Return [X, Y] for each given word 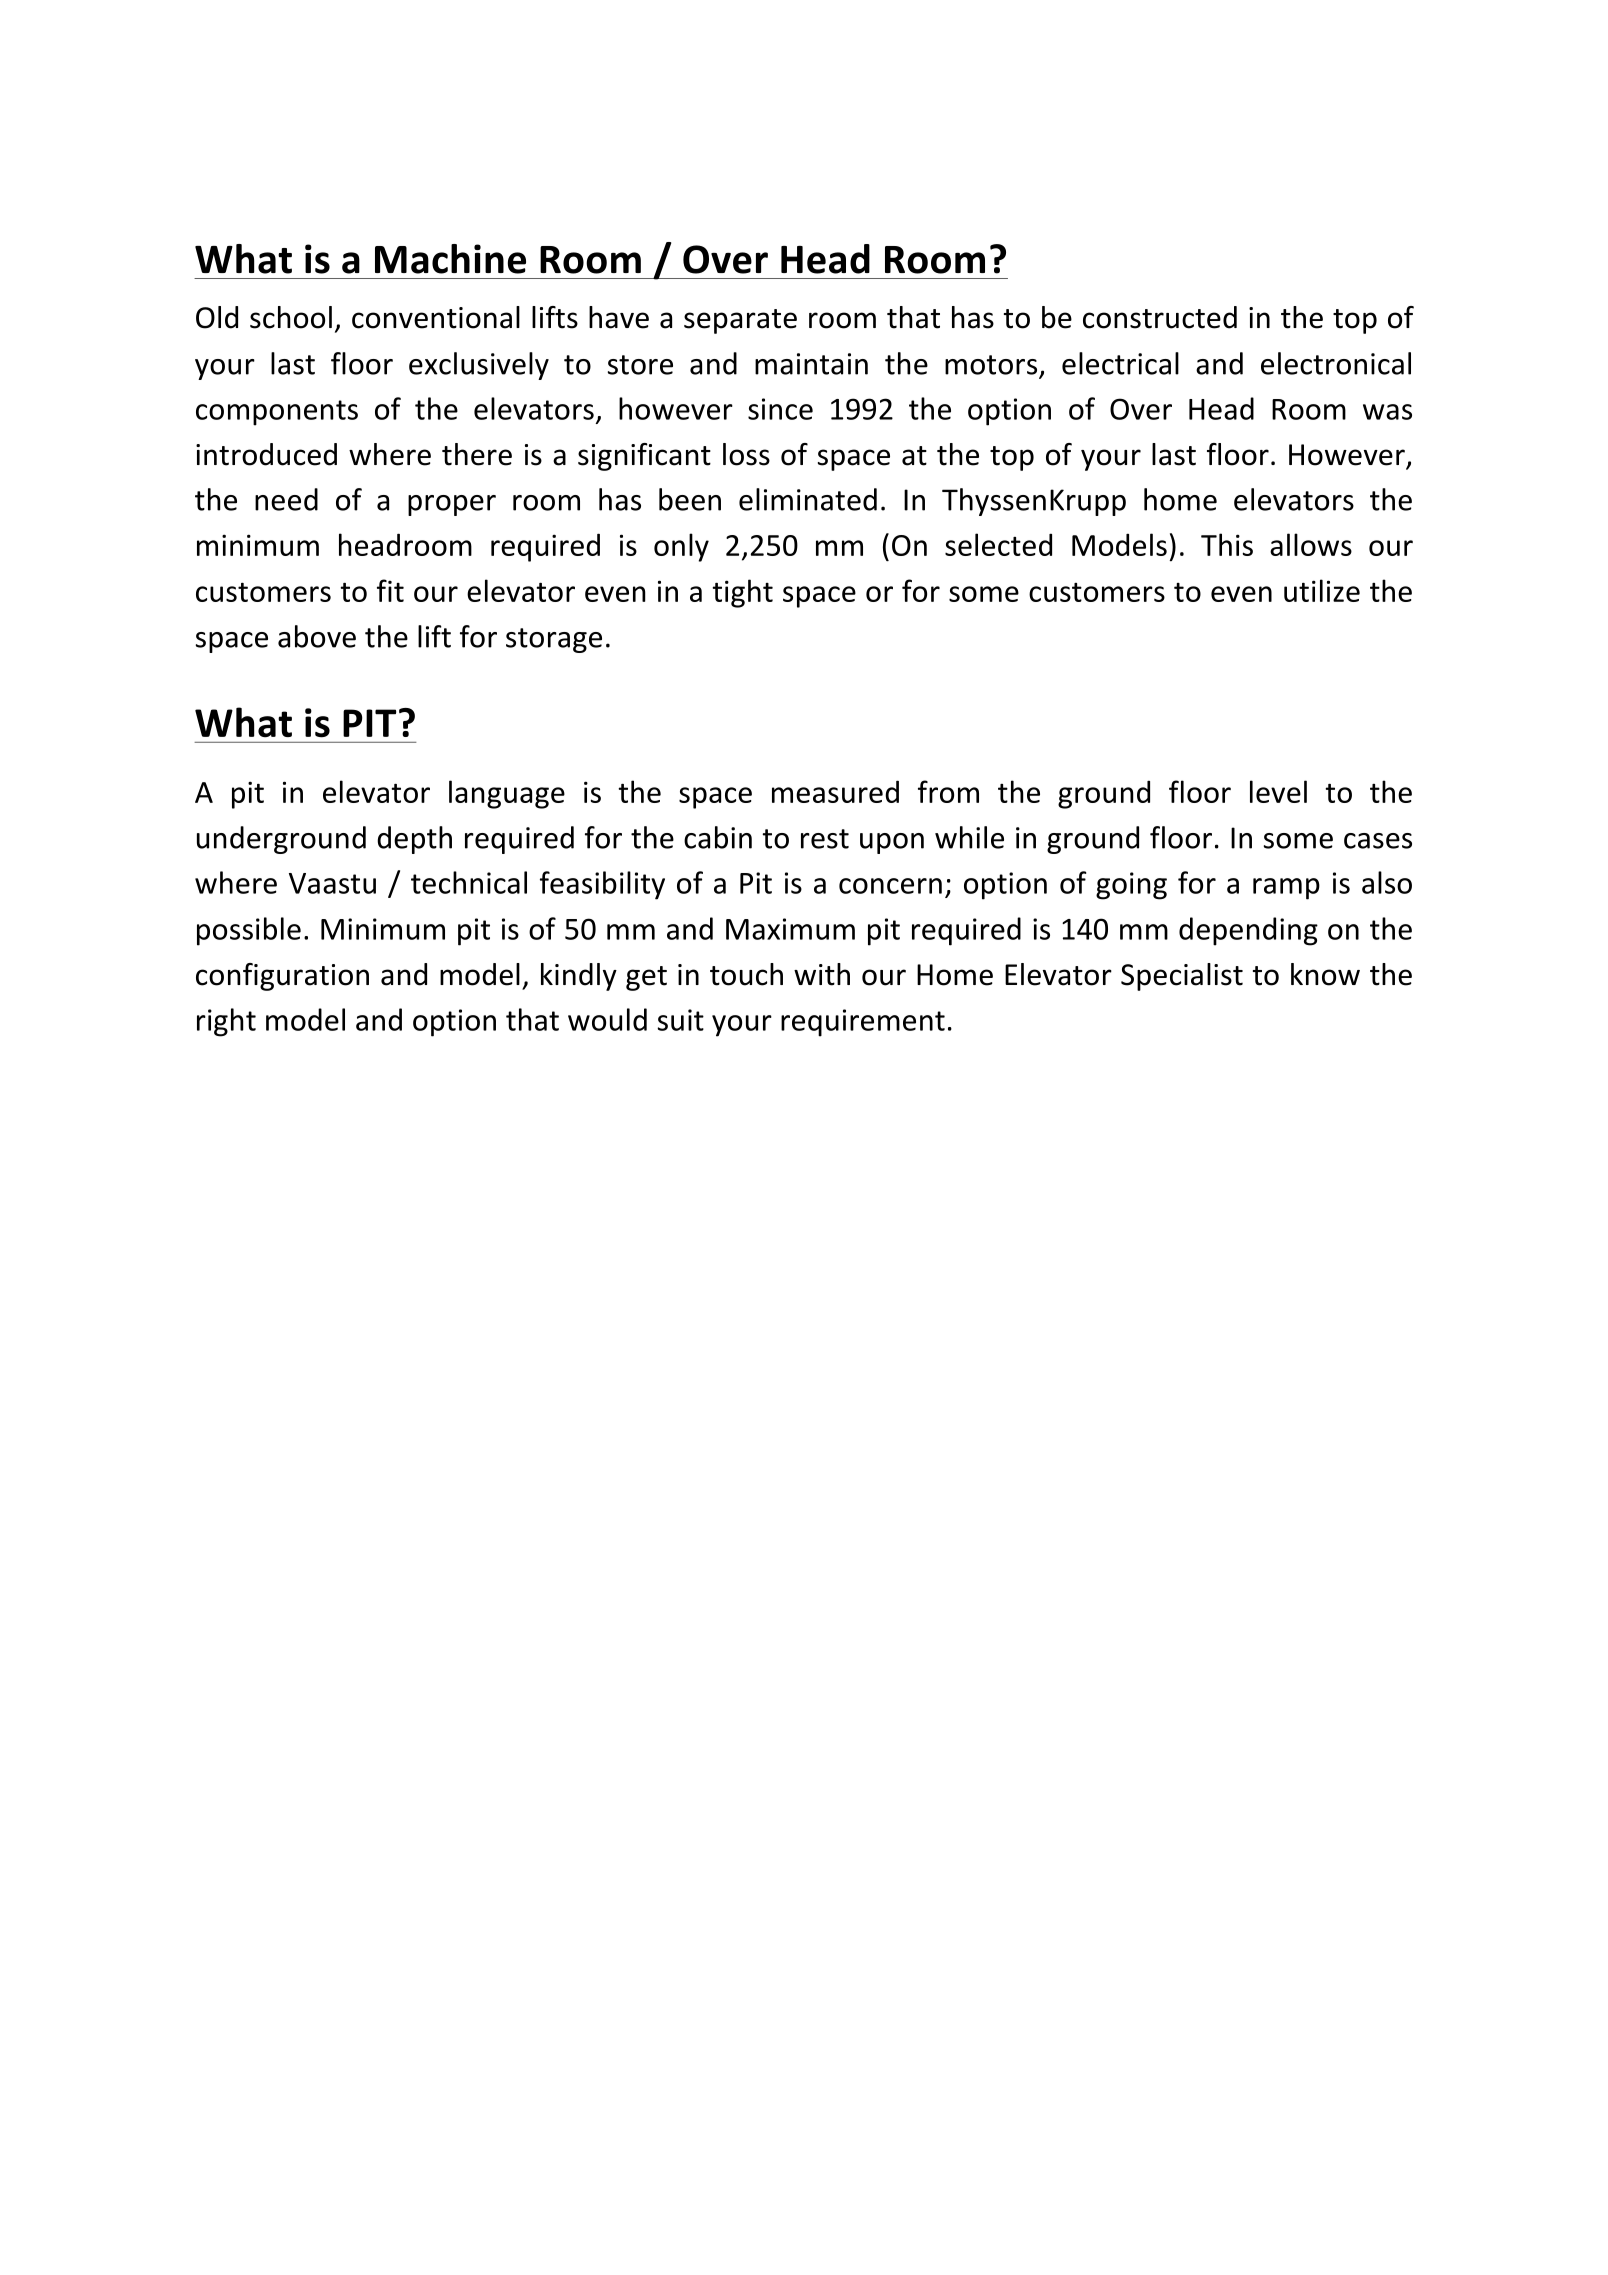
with [822, 974]
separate [740, 321]
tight [742, 593]
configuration [282, 977]
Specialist [1182, 977]
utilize [1322, 590]
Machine [450, 259]
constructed [1160, 317]
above [317, 636]
